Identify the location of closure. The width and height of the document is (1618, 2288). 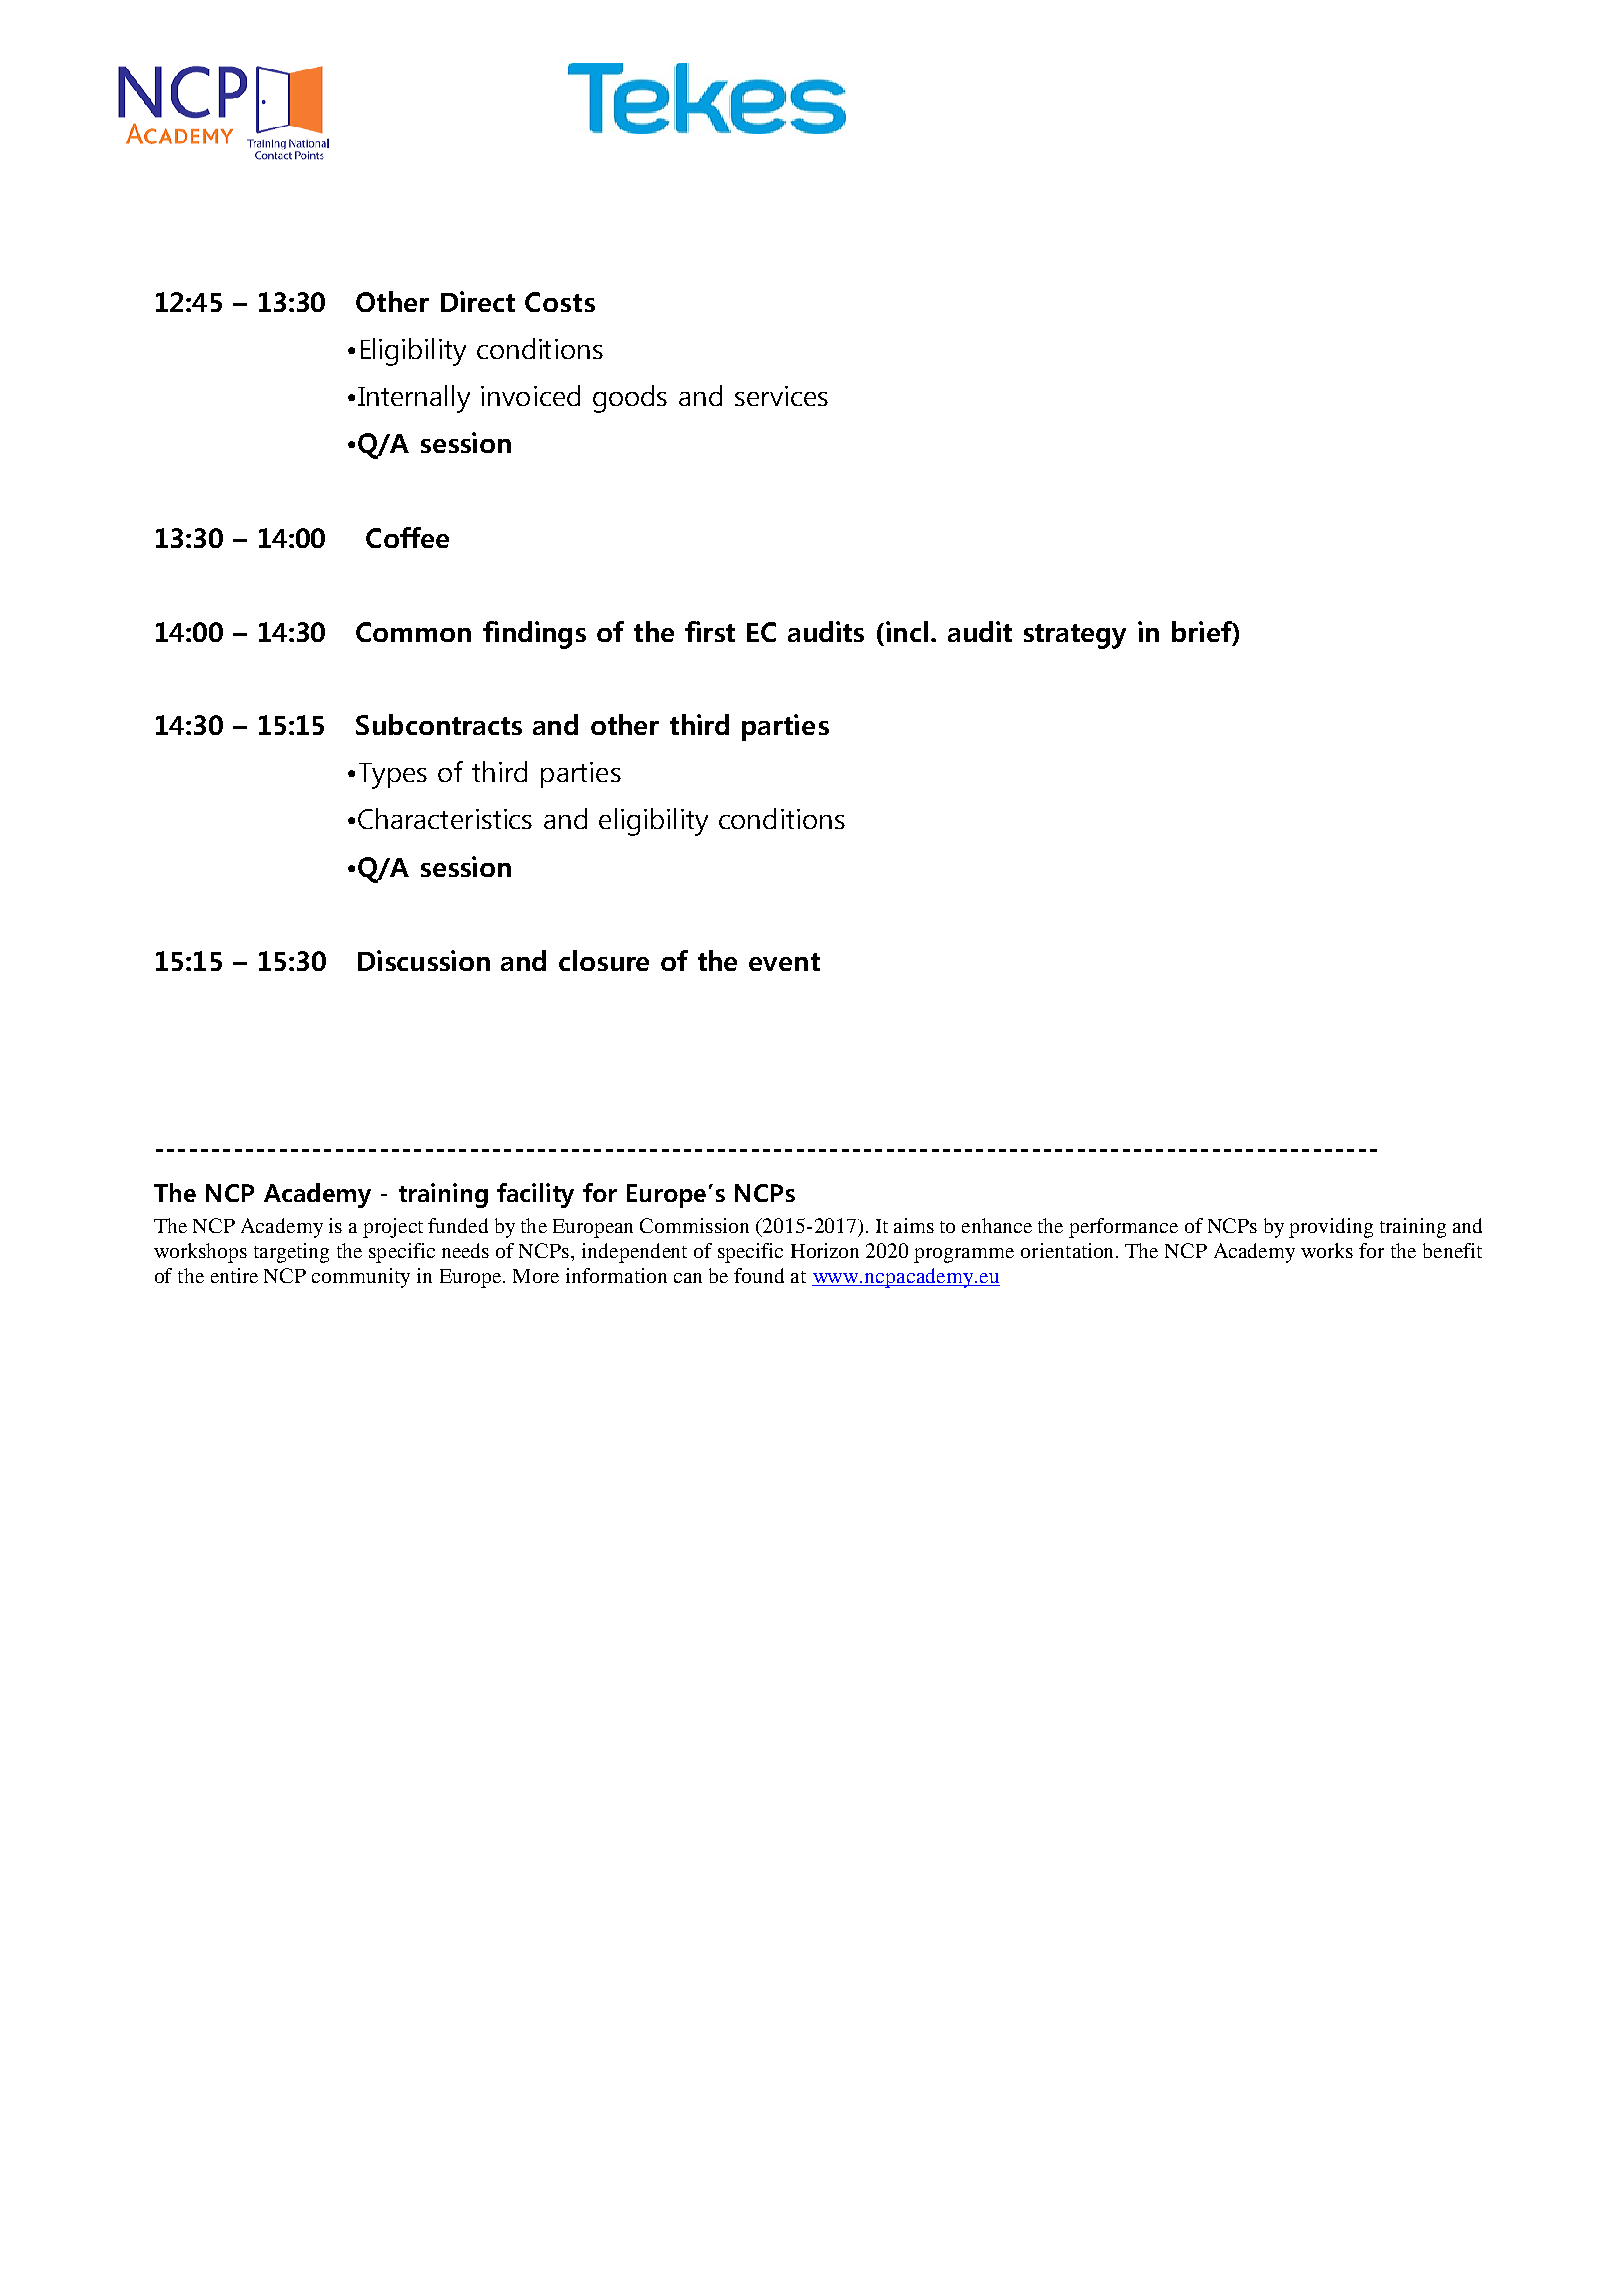
(604, 960).
